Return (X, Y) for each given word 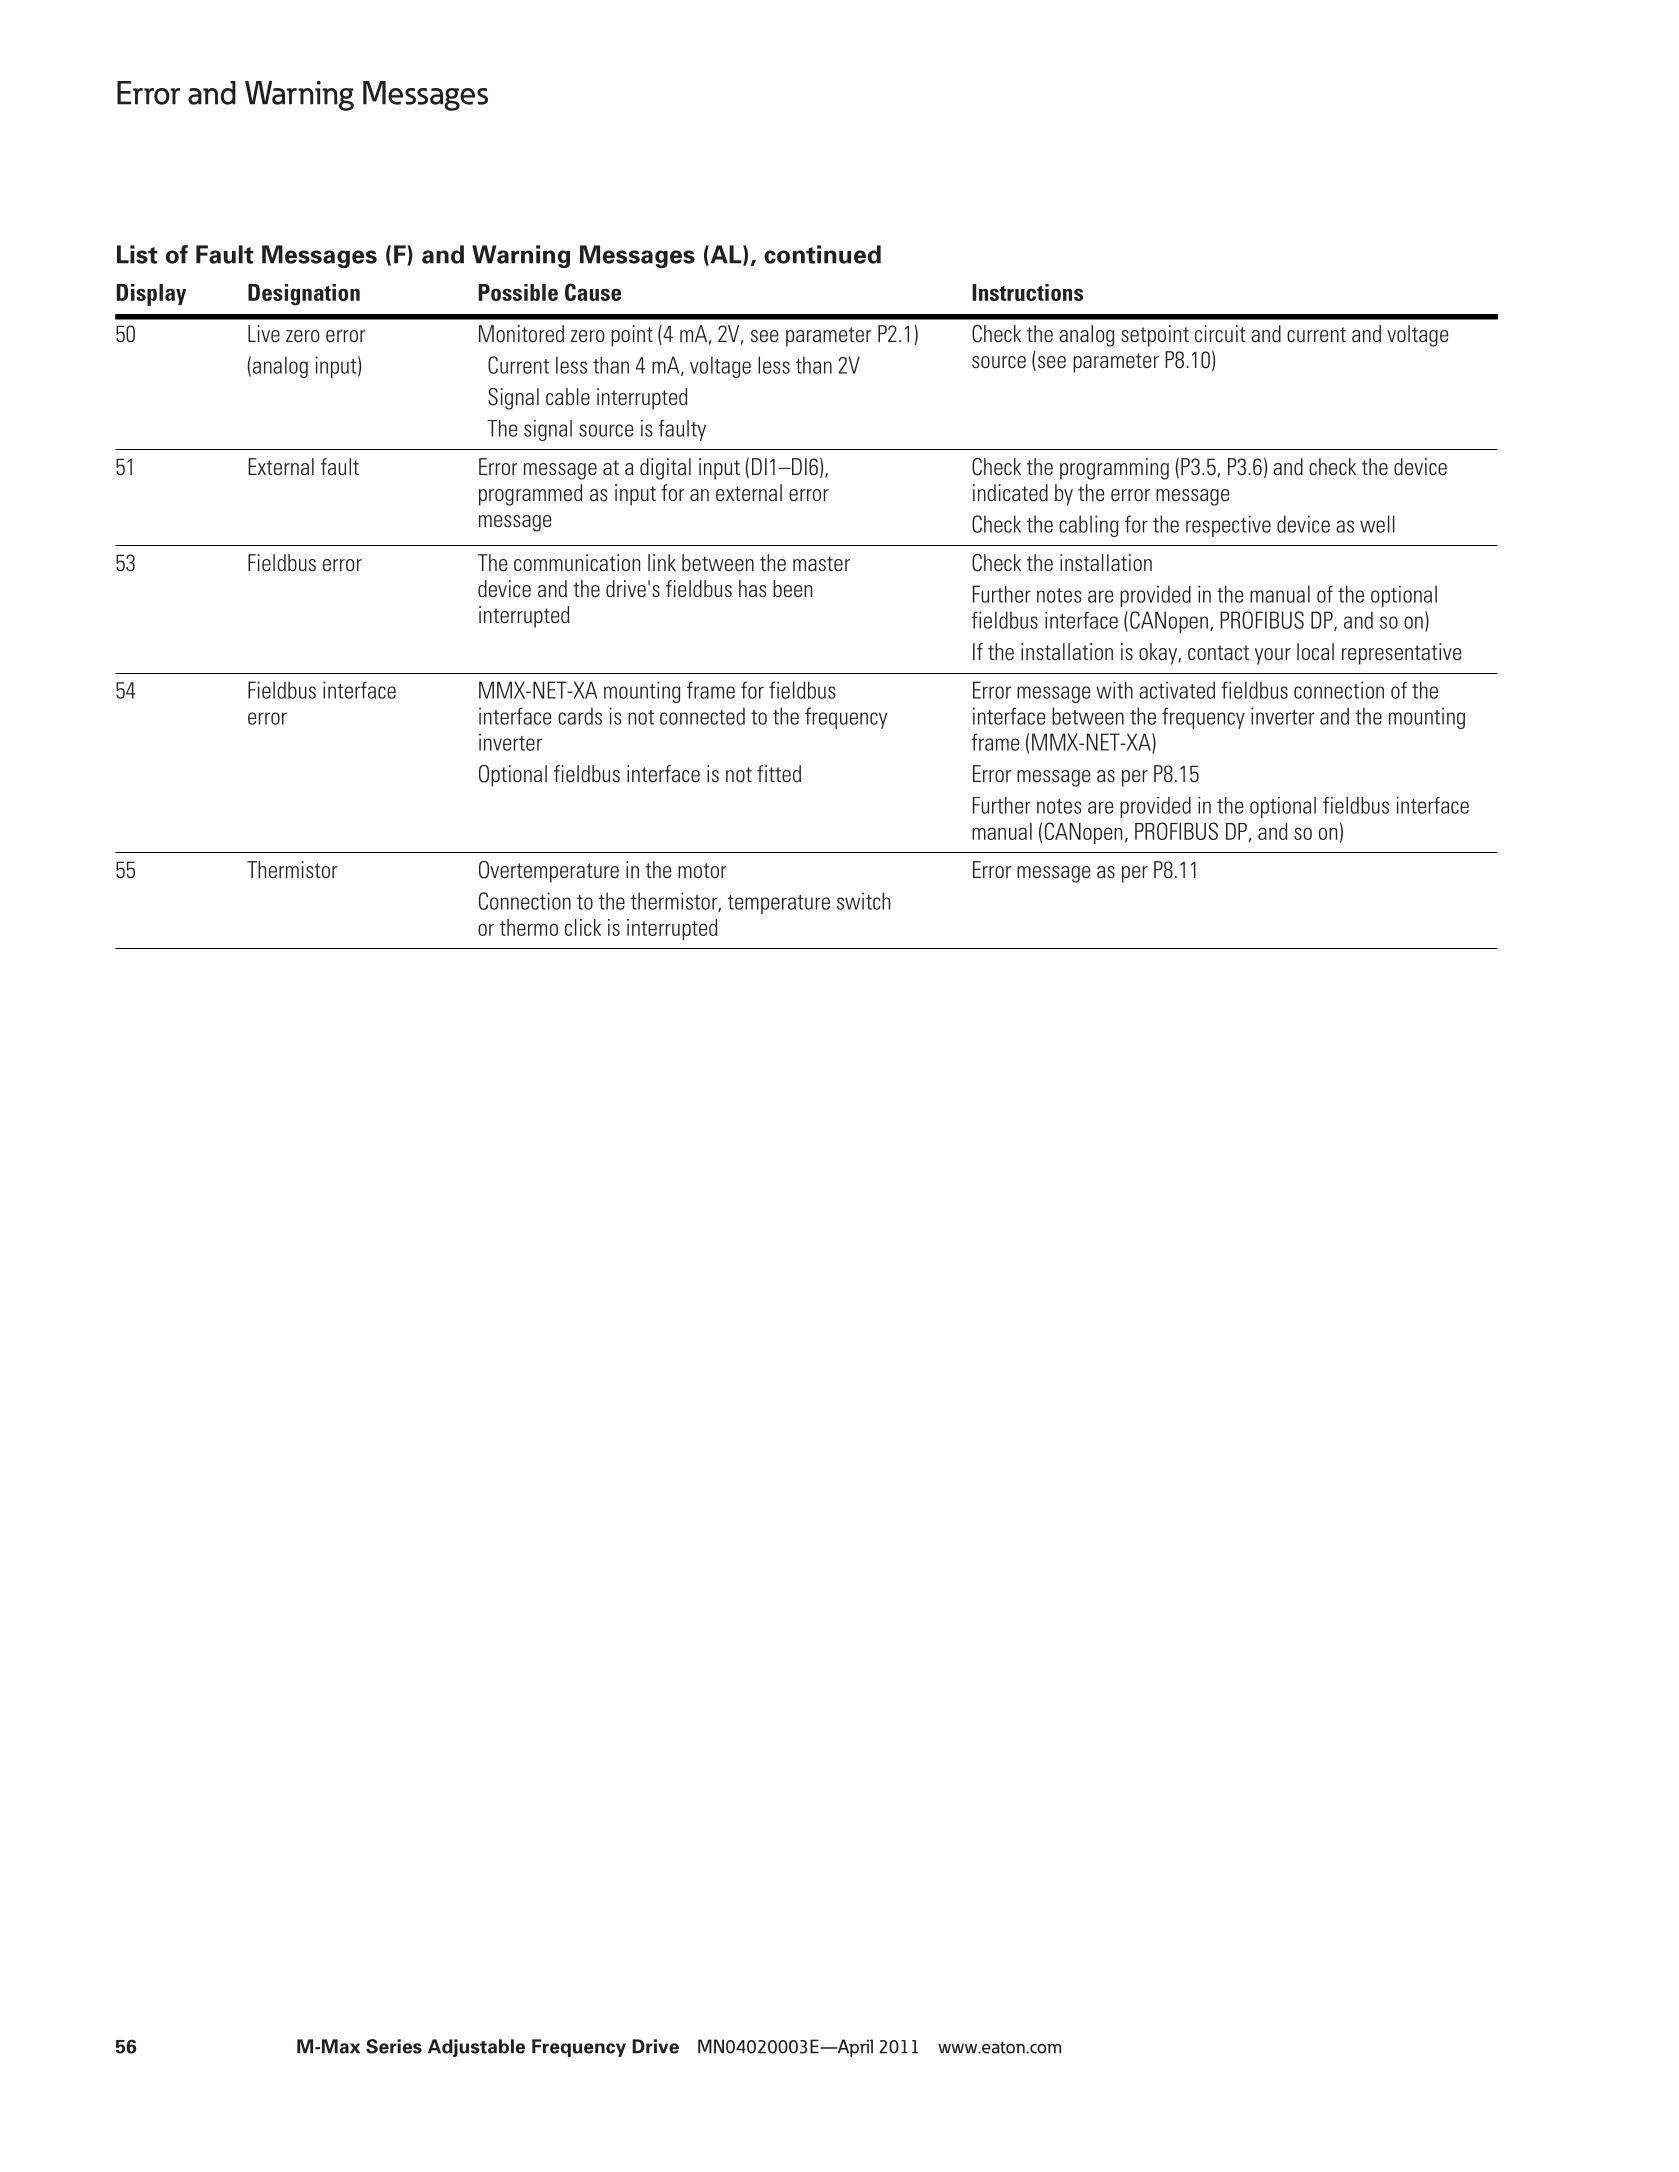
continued (822, 254)
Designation (304, 295)
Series (394, 2046)
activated (1177, 690)
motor (702, 870)
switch (863, 901)
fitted (779, 773)
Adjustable (476, 2048)
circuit (1220, 333)
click (583, 927)
